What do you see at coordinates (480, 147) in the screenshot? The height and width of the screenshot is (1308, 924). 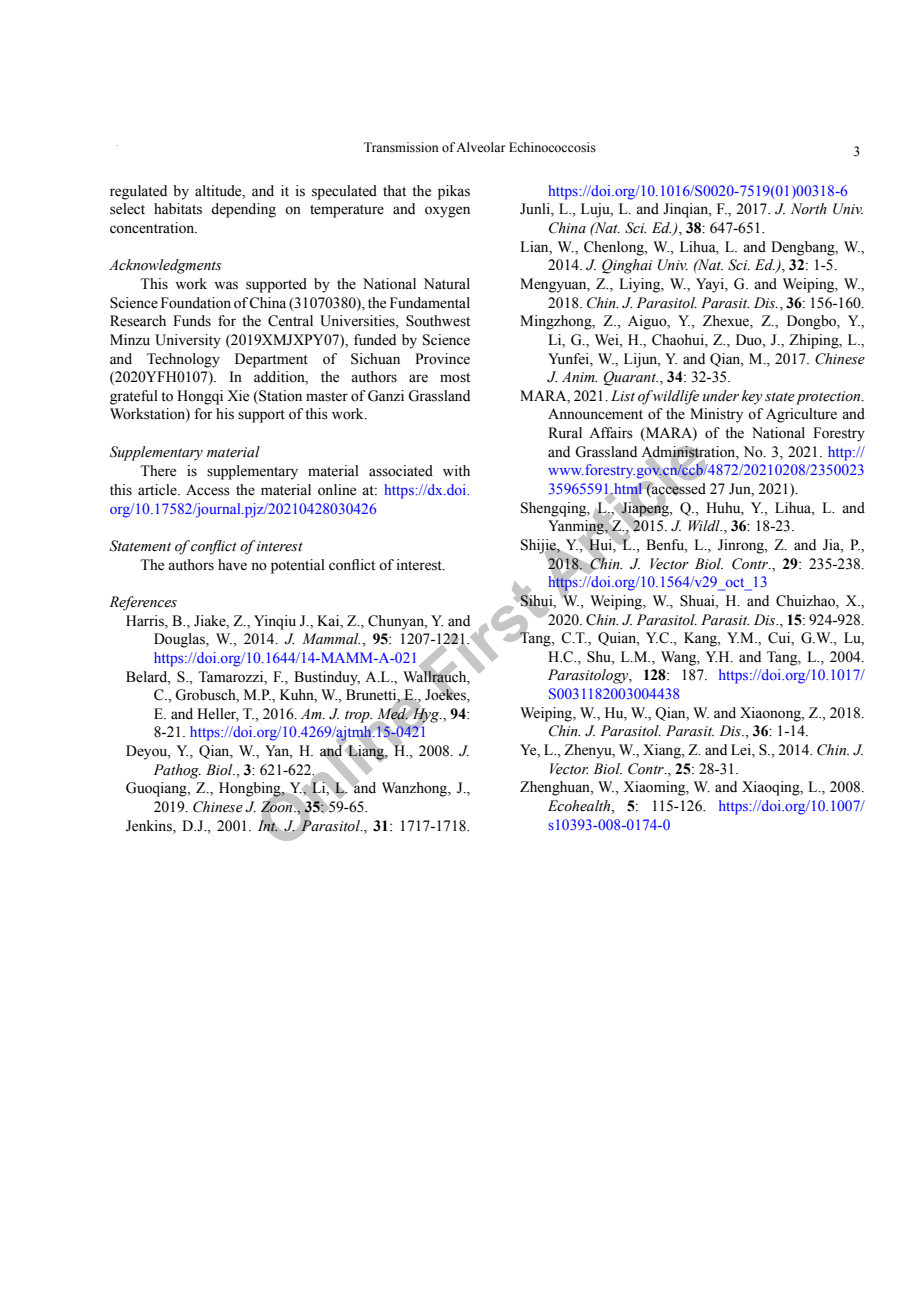 I see `Alveolar` at bounding box center [480, 147].
